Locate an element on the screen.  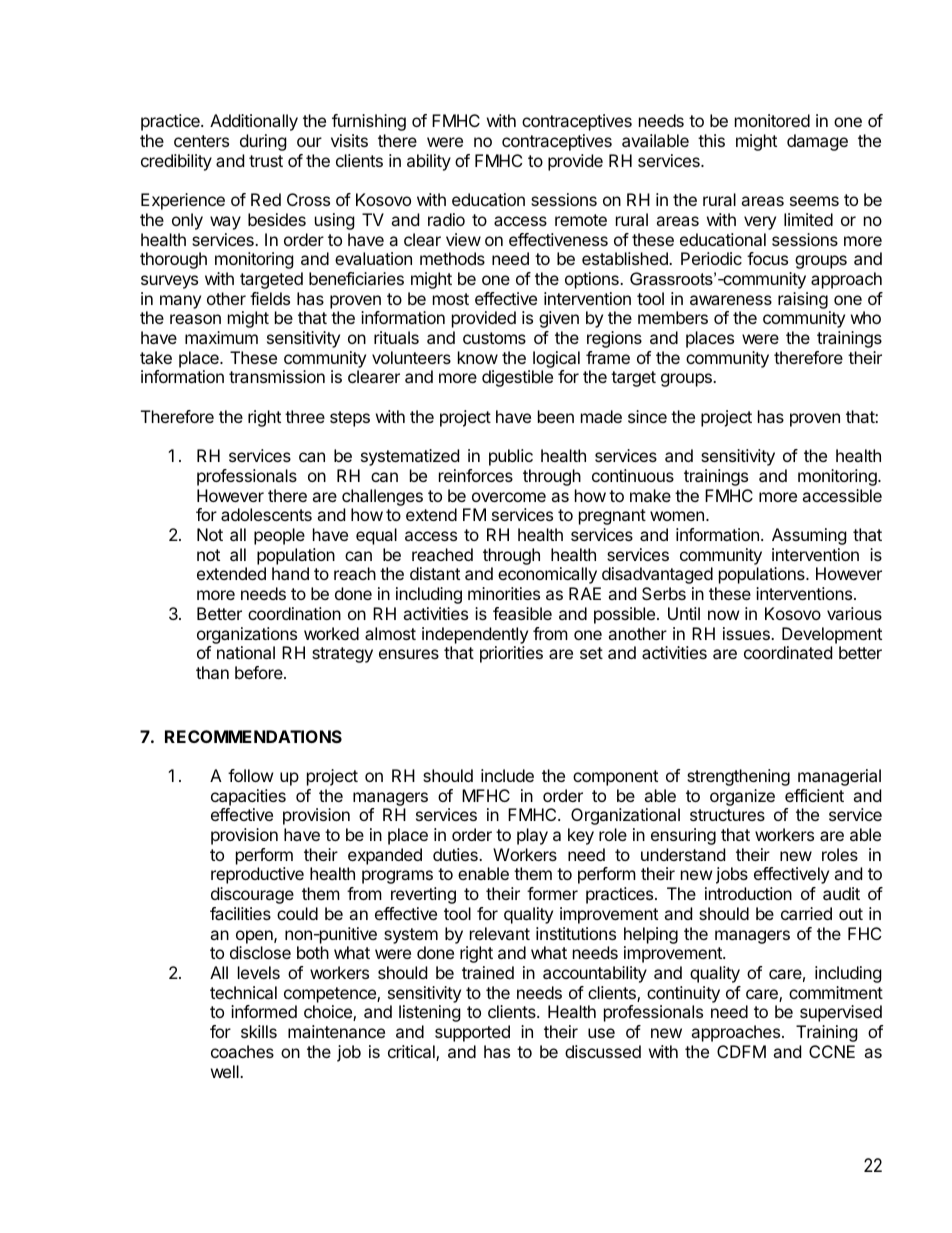
minorities is located at coordinates (504, 593).
